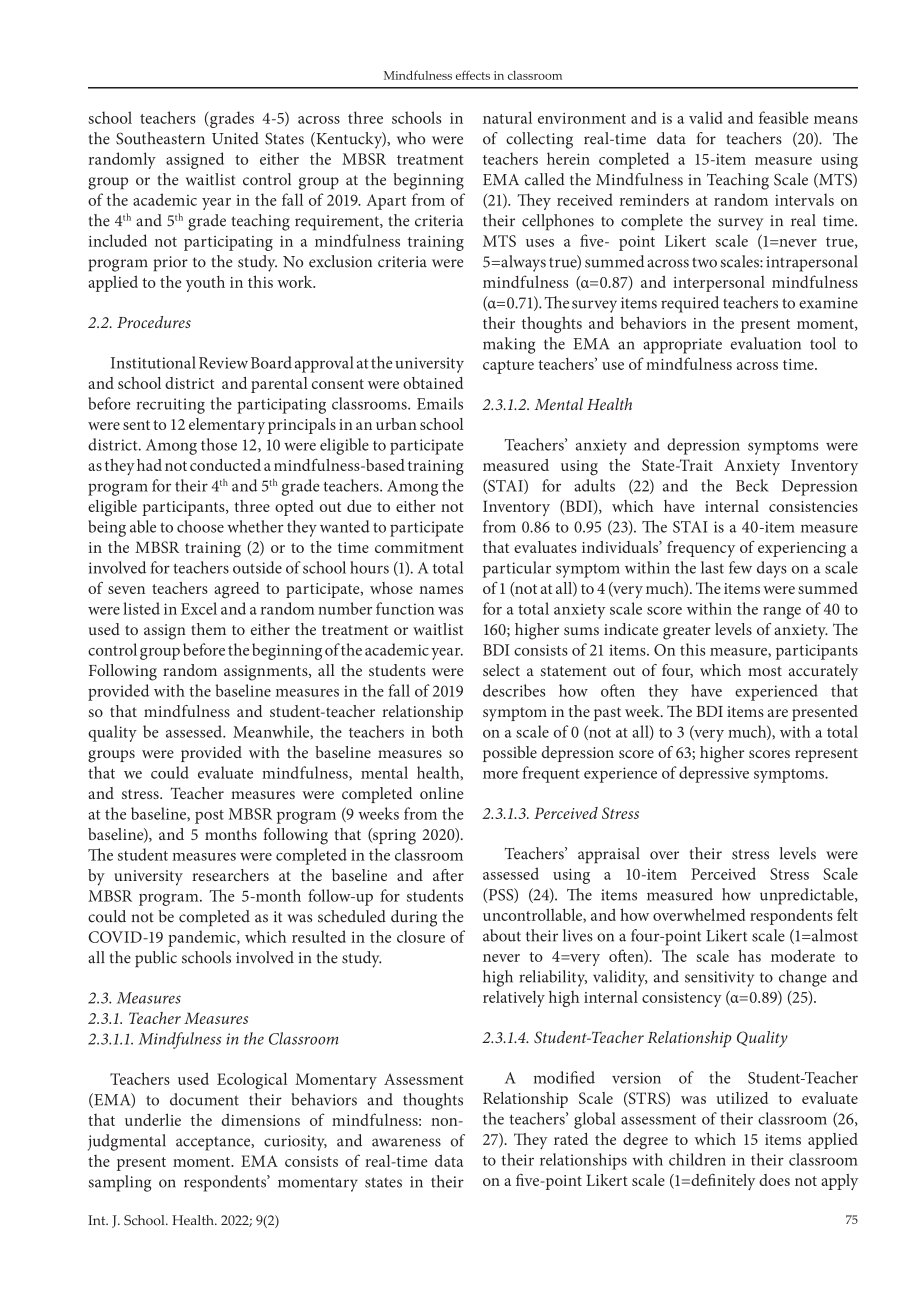 The image size is (924, 1308). Describe the element at coordinates (219, 444) in the document. I see `those` at that location.
